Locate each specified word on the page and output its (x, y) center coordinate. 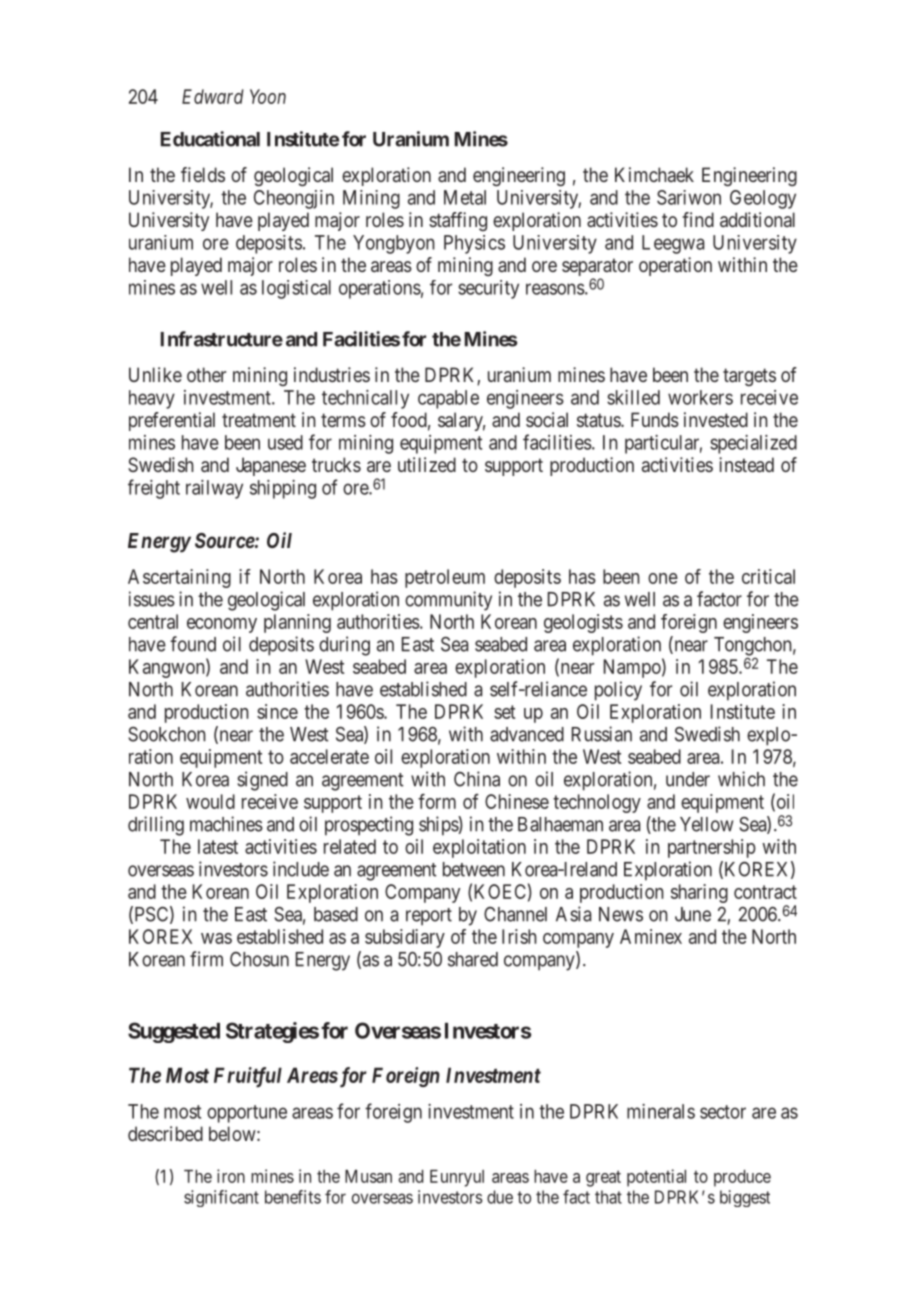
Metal (465, 197)
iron (231, 1176)
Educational (210, 139)
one (663, 578)
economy (222, 625)
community (448, 601)
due (500, 1197)
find (698, 219)
